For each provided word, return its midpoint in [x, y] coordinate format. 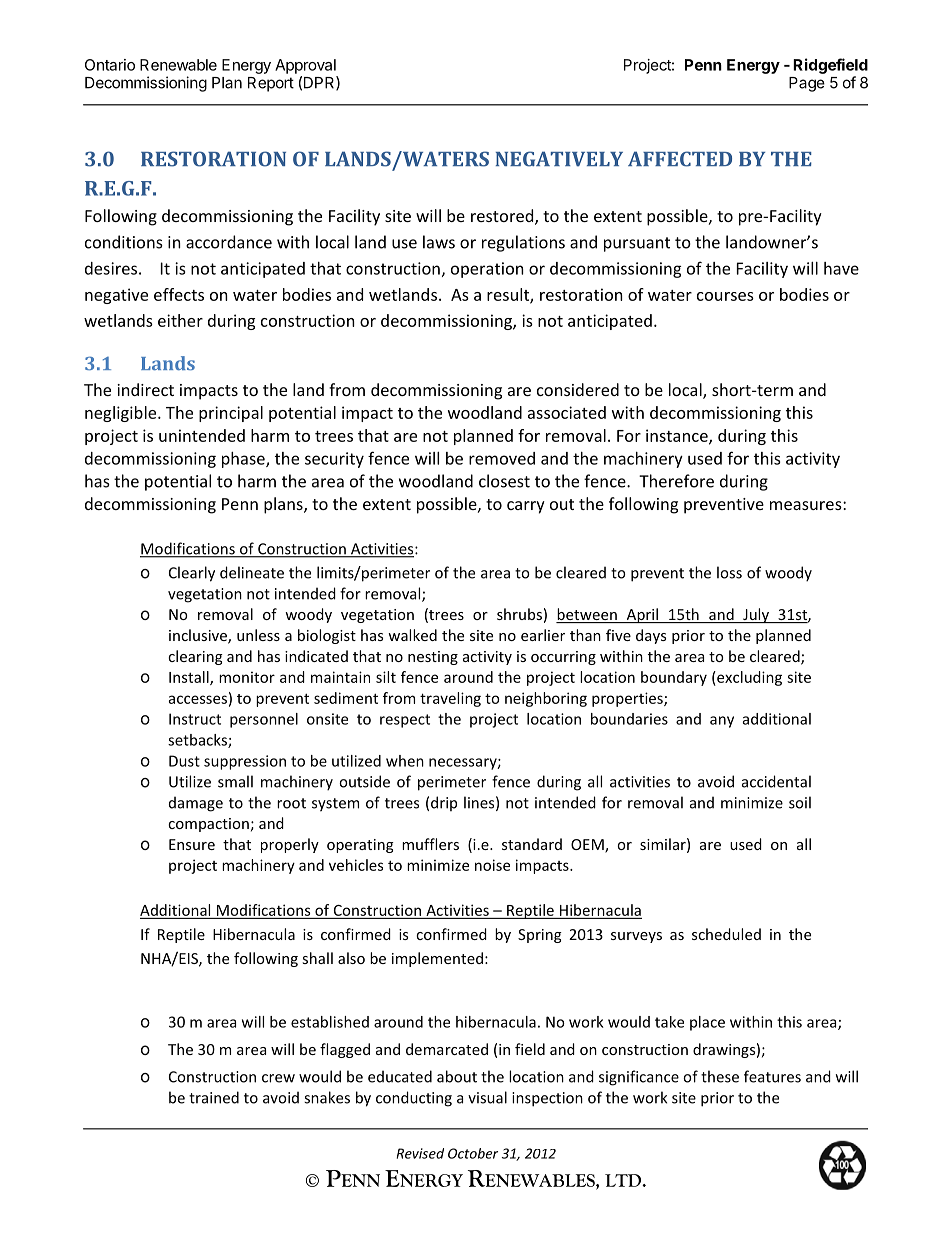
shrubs [519, 614]
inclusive [199, 636]
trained [214, 1097]
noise [492, 865]
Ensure [192, 844]
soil [800, 802]
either [180, 320]
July [756, 615]
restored [503, 217]
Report [271, 84]
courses [725, 296]
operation [487, 270]
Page [807, 84]
